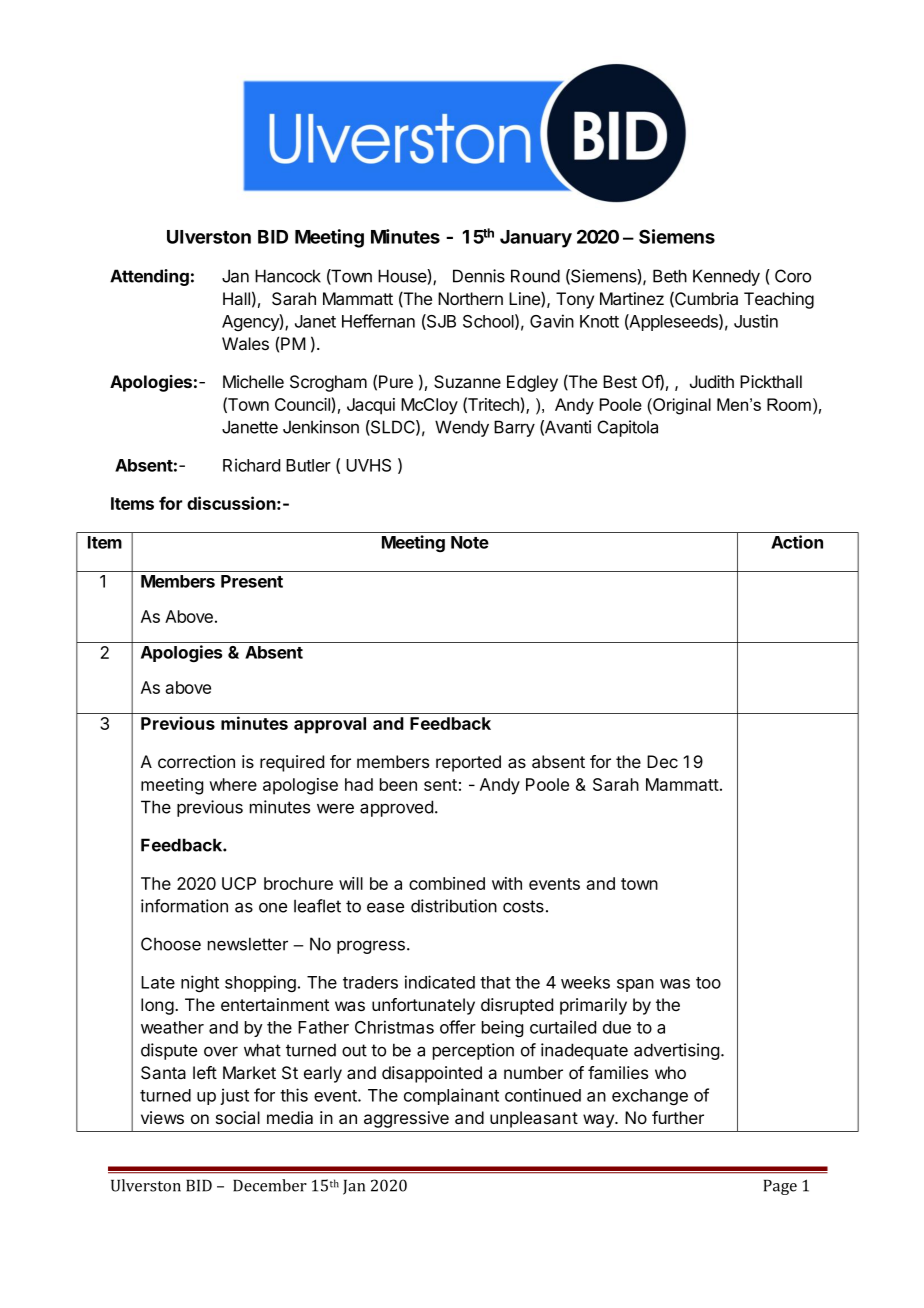  I want to click on Dennis, so click(479, 276).
